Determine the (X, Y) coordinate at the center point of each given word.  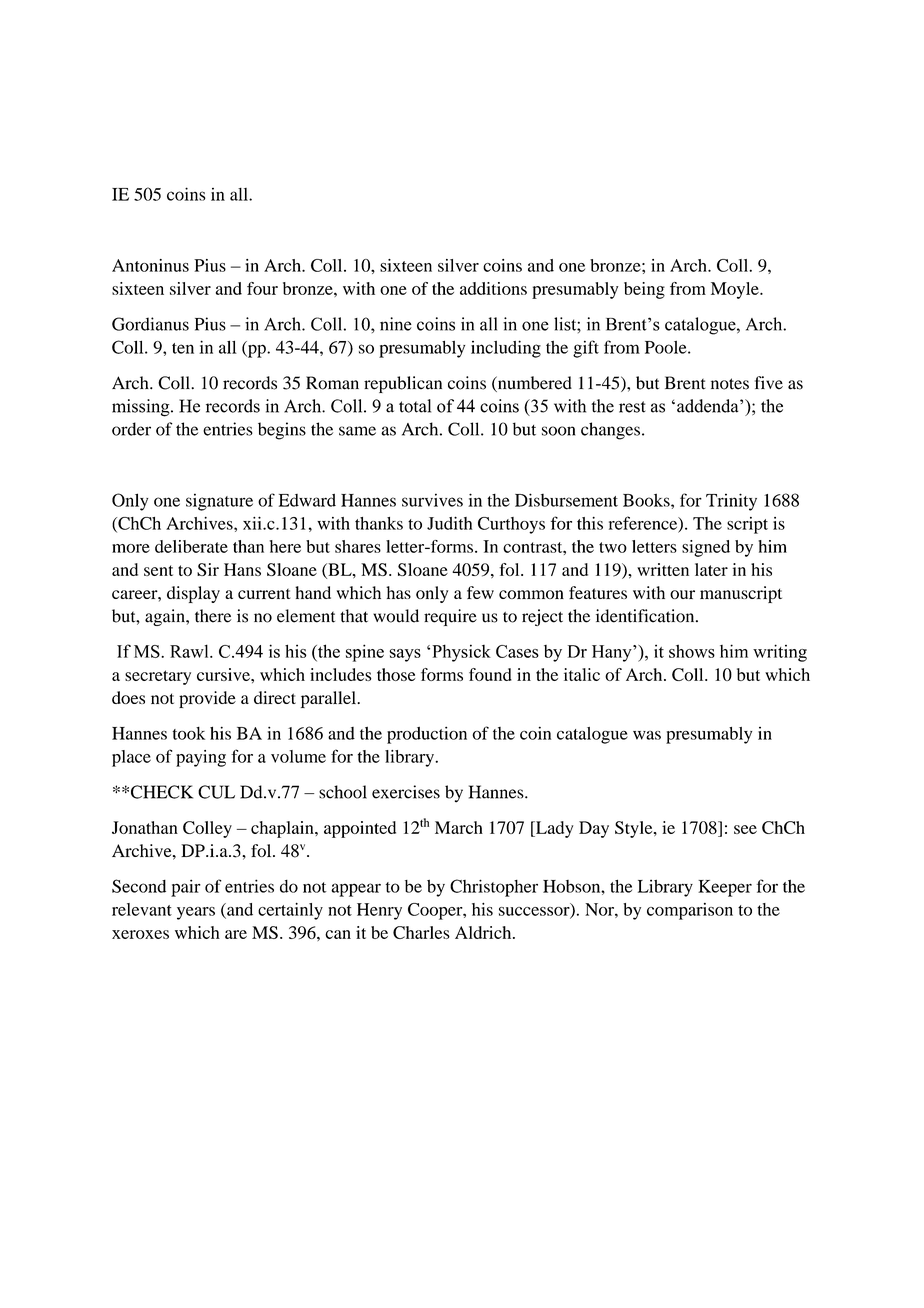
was (647, 735)
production (427, 735)
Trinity (731, 502)
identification (646, 616)
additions (493, 288)
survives (432, 500)
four (262, 288)
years (196, 913)
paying (201, 758)
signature (219, 502)
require (450, 617)
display (193, 594)
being (644, 290)
